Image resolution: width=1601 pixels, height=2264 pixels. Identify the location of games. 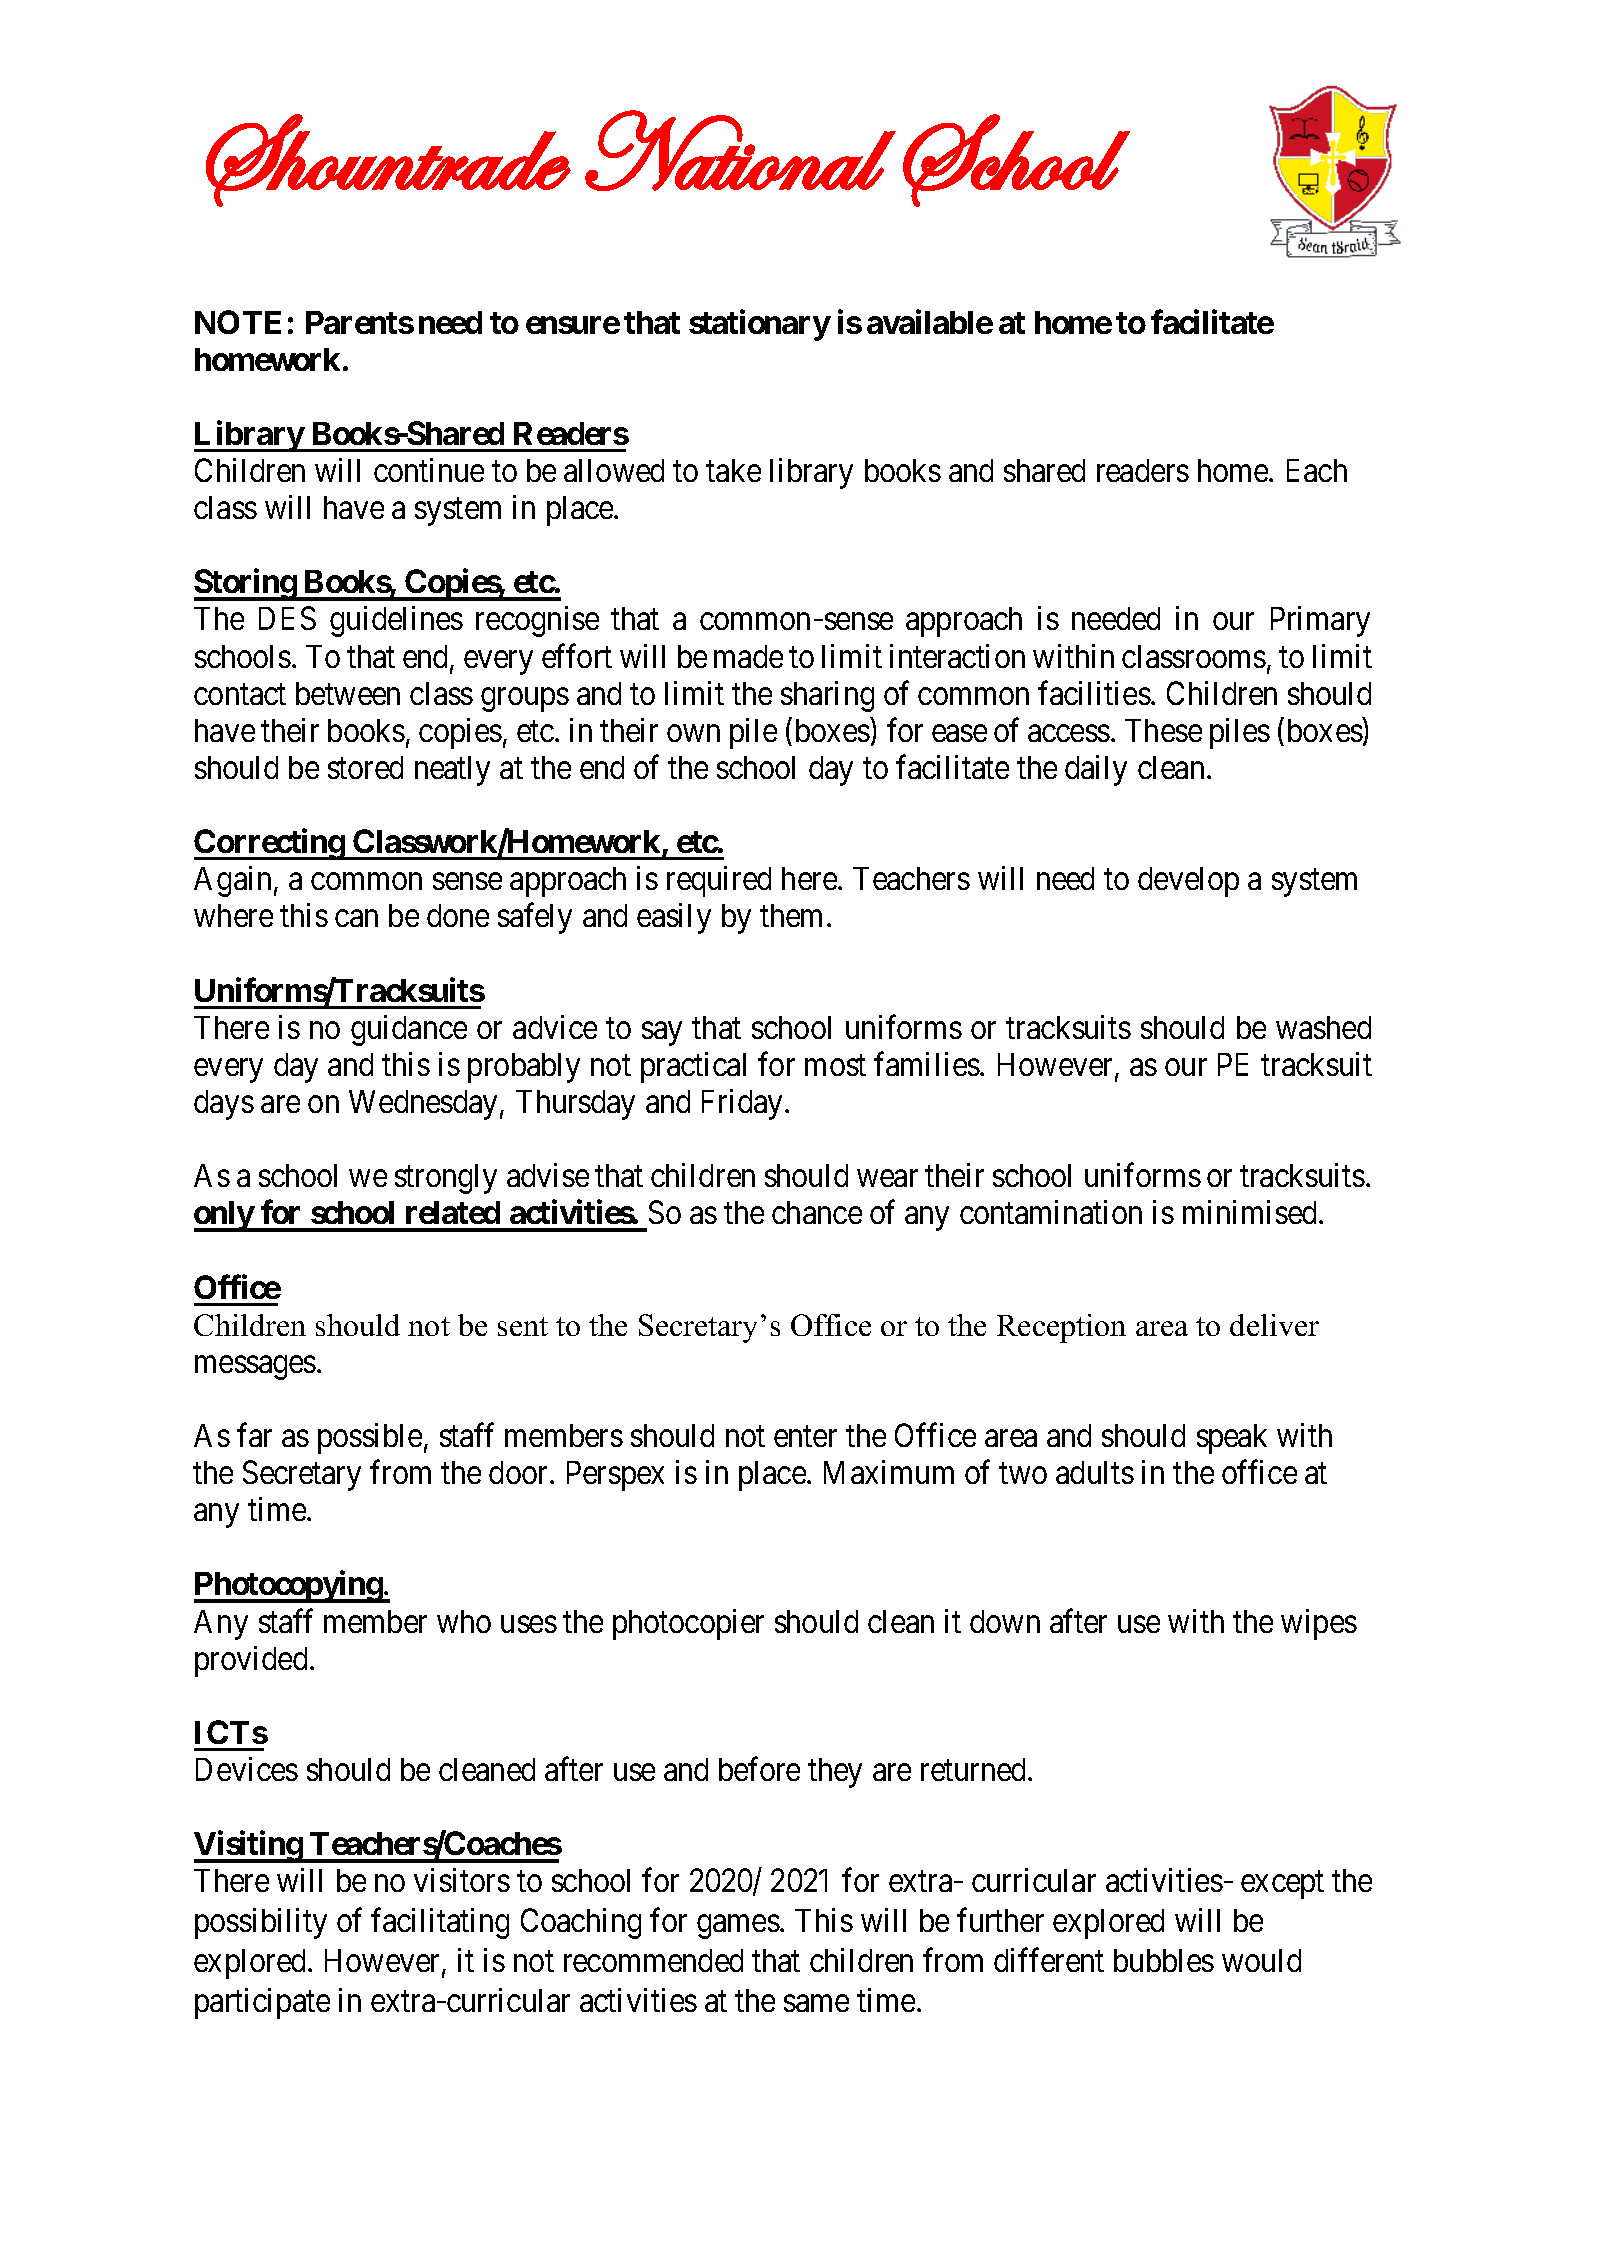
(738, 1927).
